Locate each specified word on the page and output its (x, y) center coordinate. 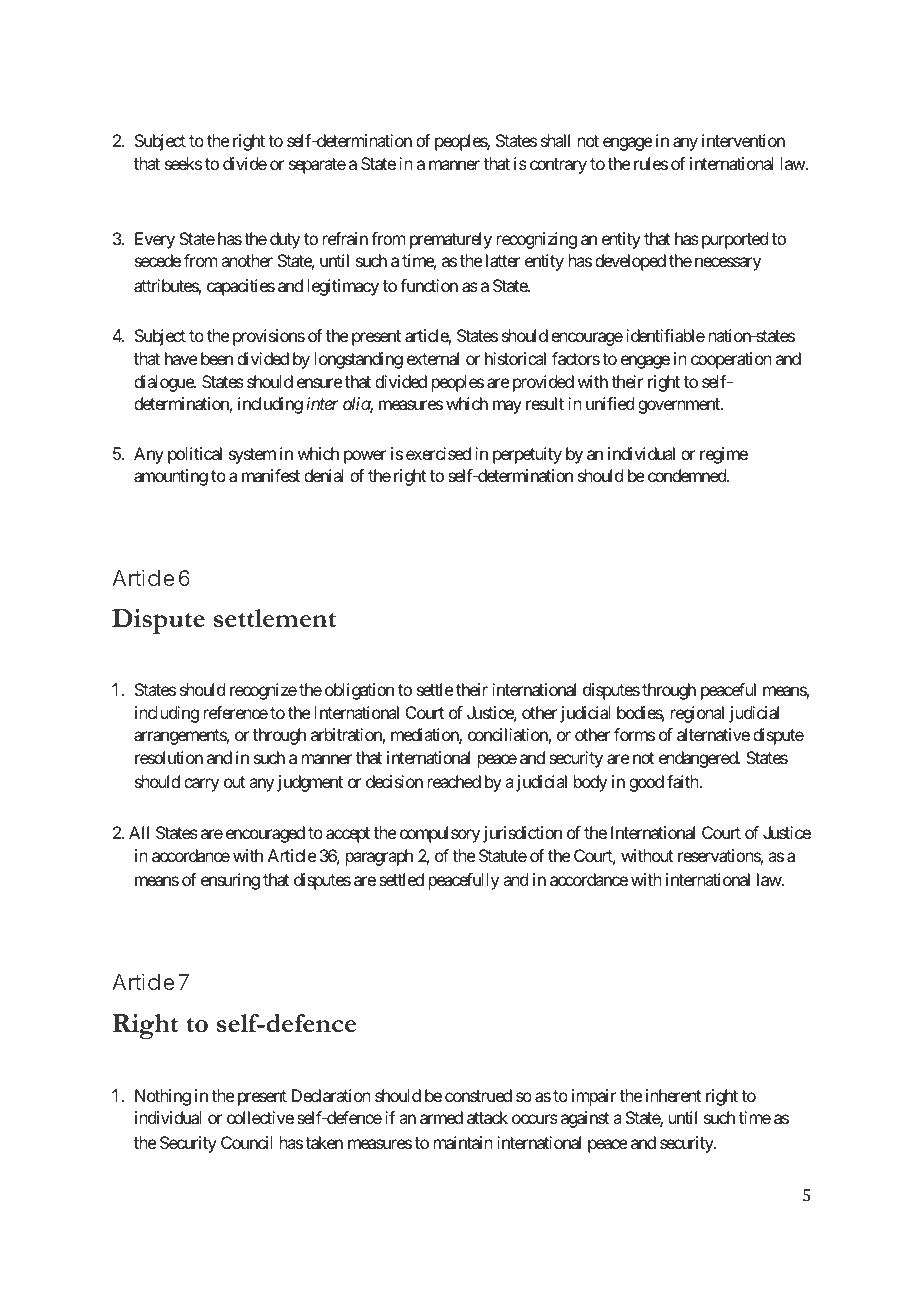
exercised (438, 453)
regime (724, 455)
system (252, 456)
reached (454, 781)
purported (735, 240)
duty (285, 240)
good (646, 783)
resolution (169, 757)
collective (260, 1117)
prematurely (451, 240)
